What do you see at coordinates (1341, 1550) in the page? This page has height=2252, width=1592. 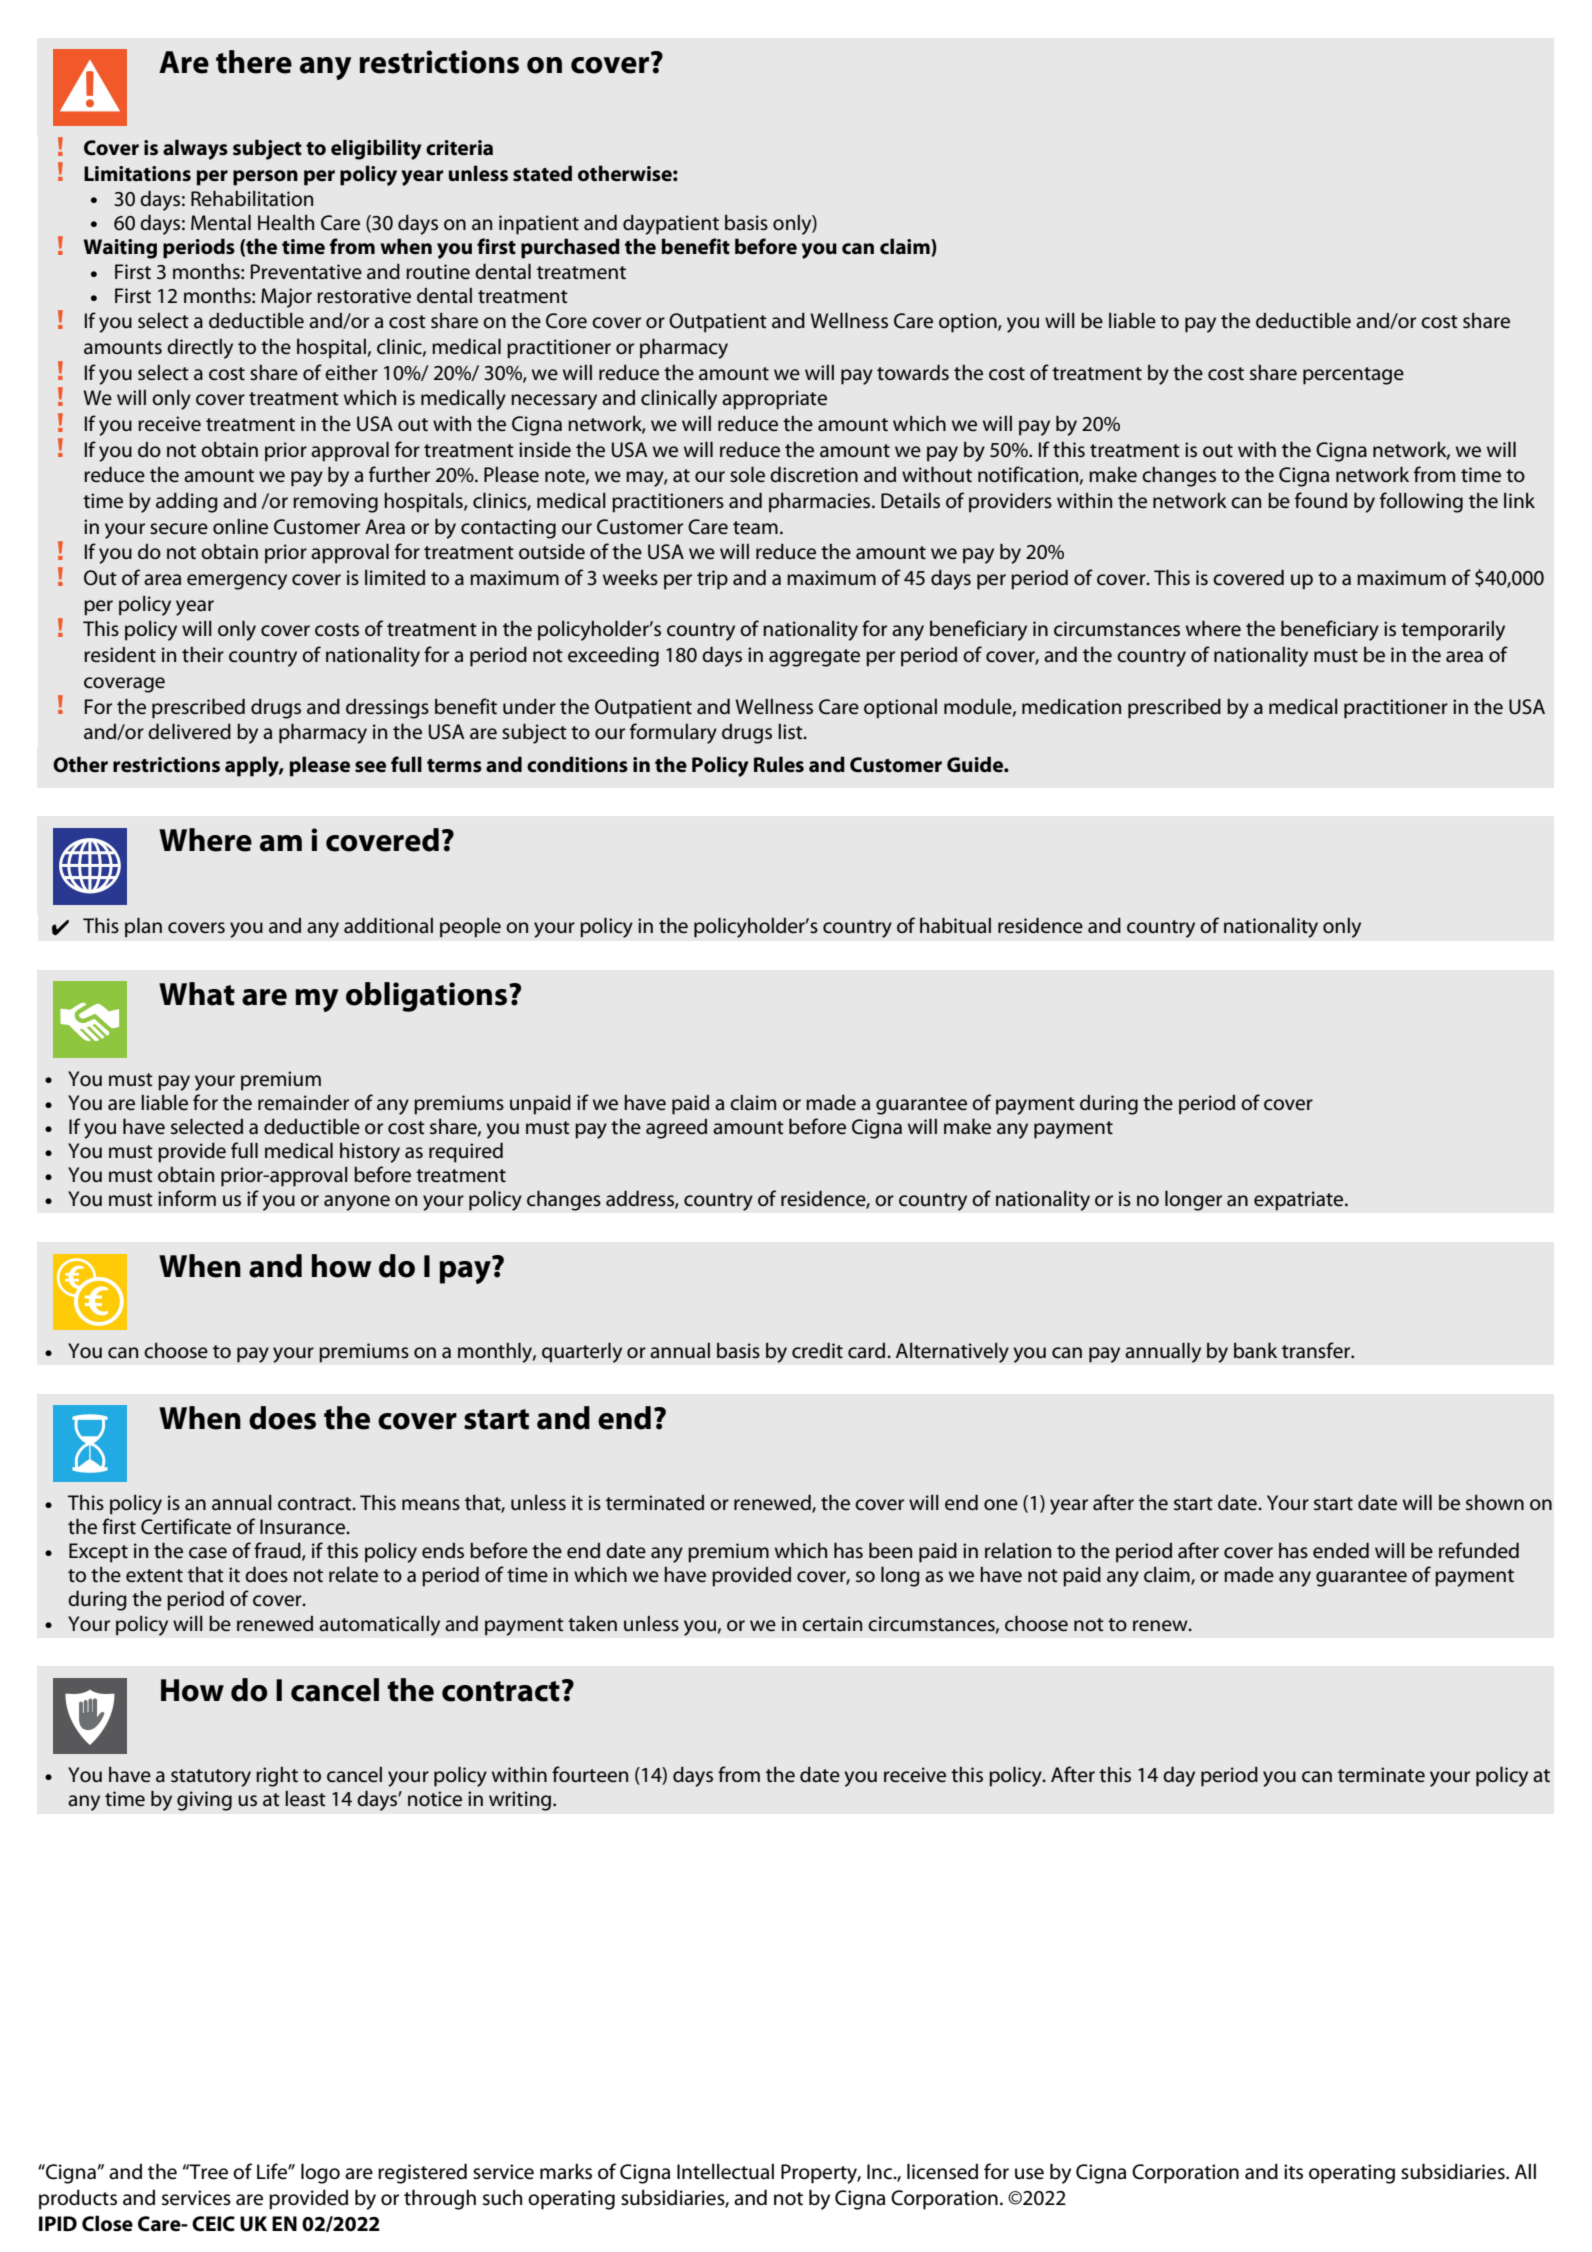 I see `ended` at bounding box center [1341, 1550].
